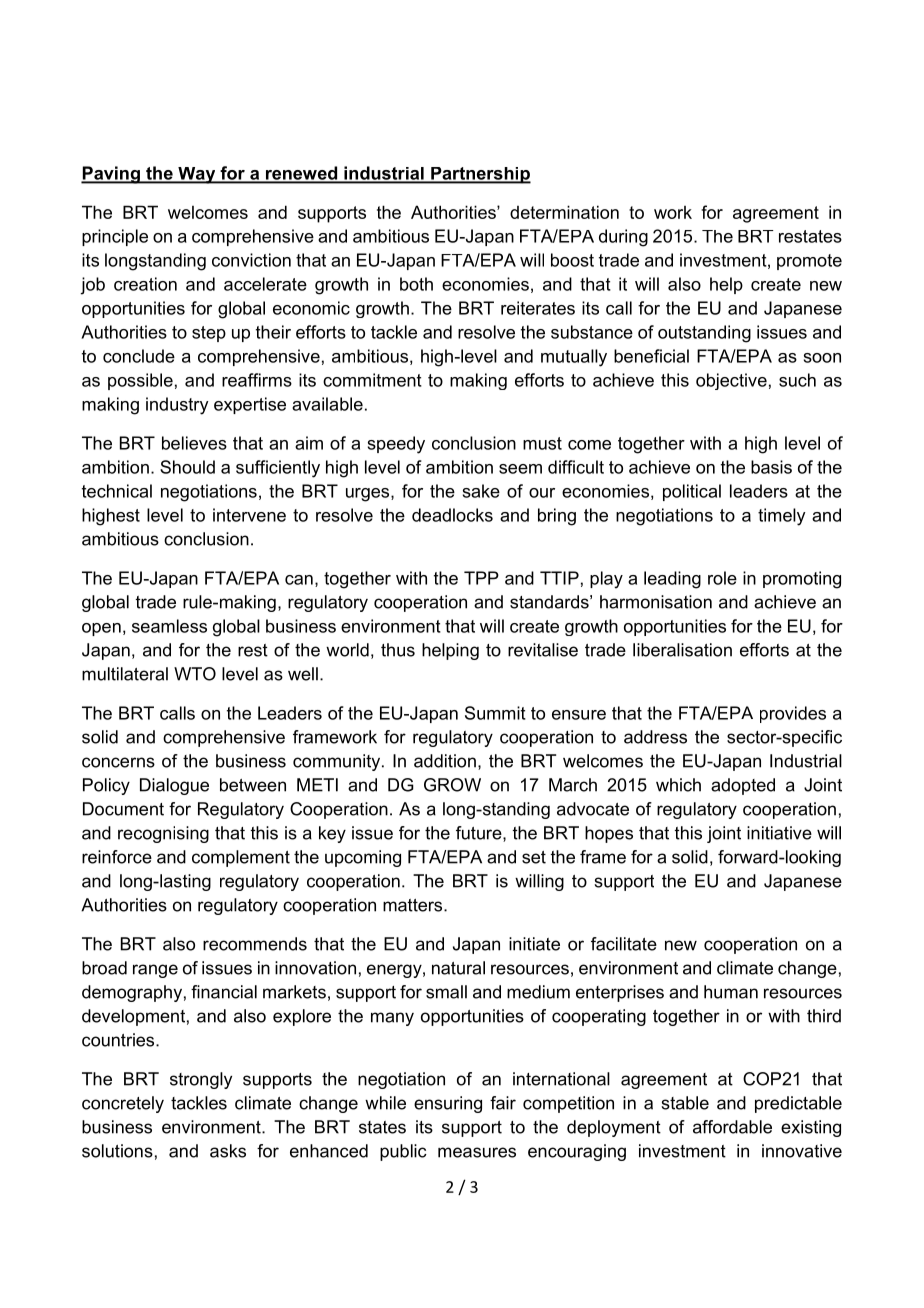 Image resolution: width=924 pixels, height=1308 pixels. What do you see at coordinates (782, 517) in the document?
I see `timely` at bounding box center [782, 517].
